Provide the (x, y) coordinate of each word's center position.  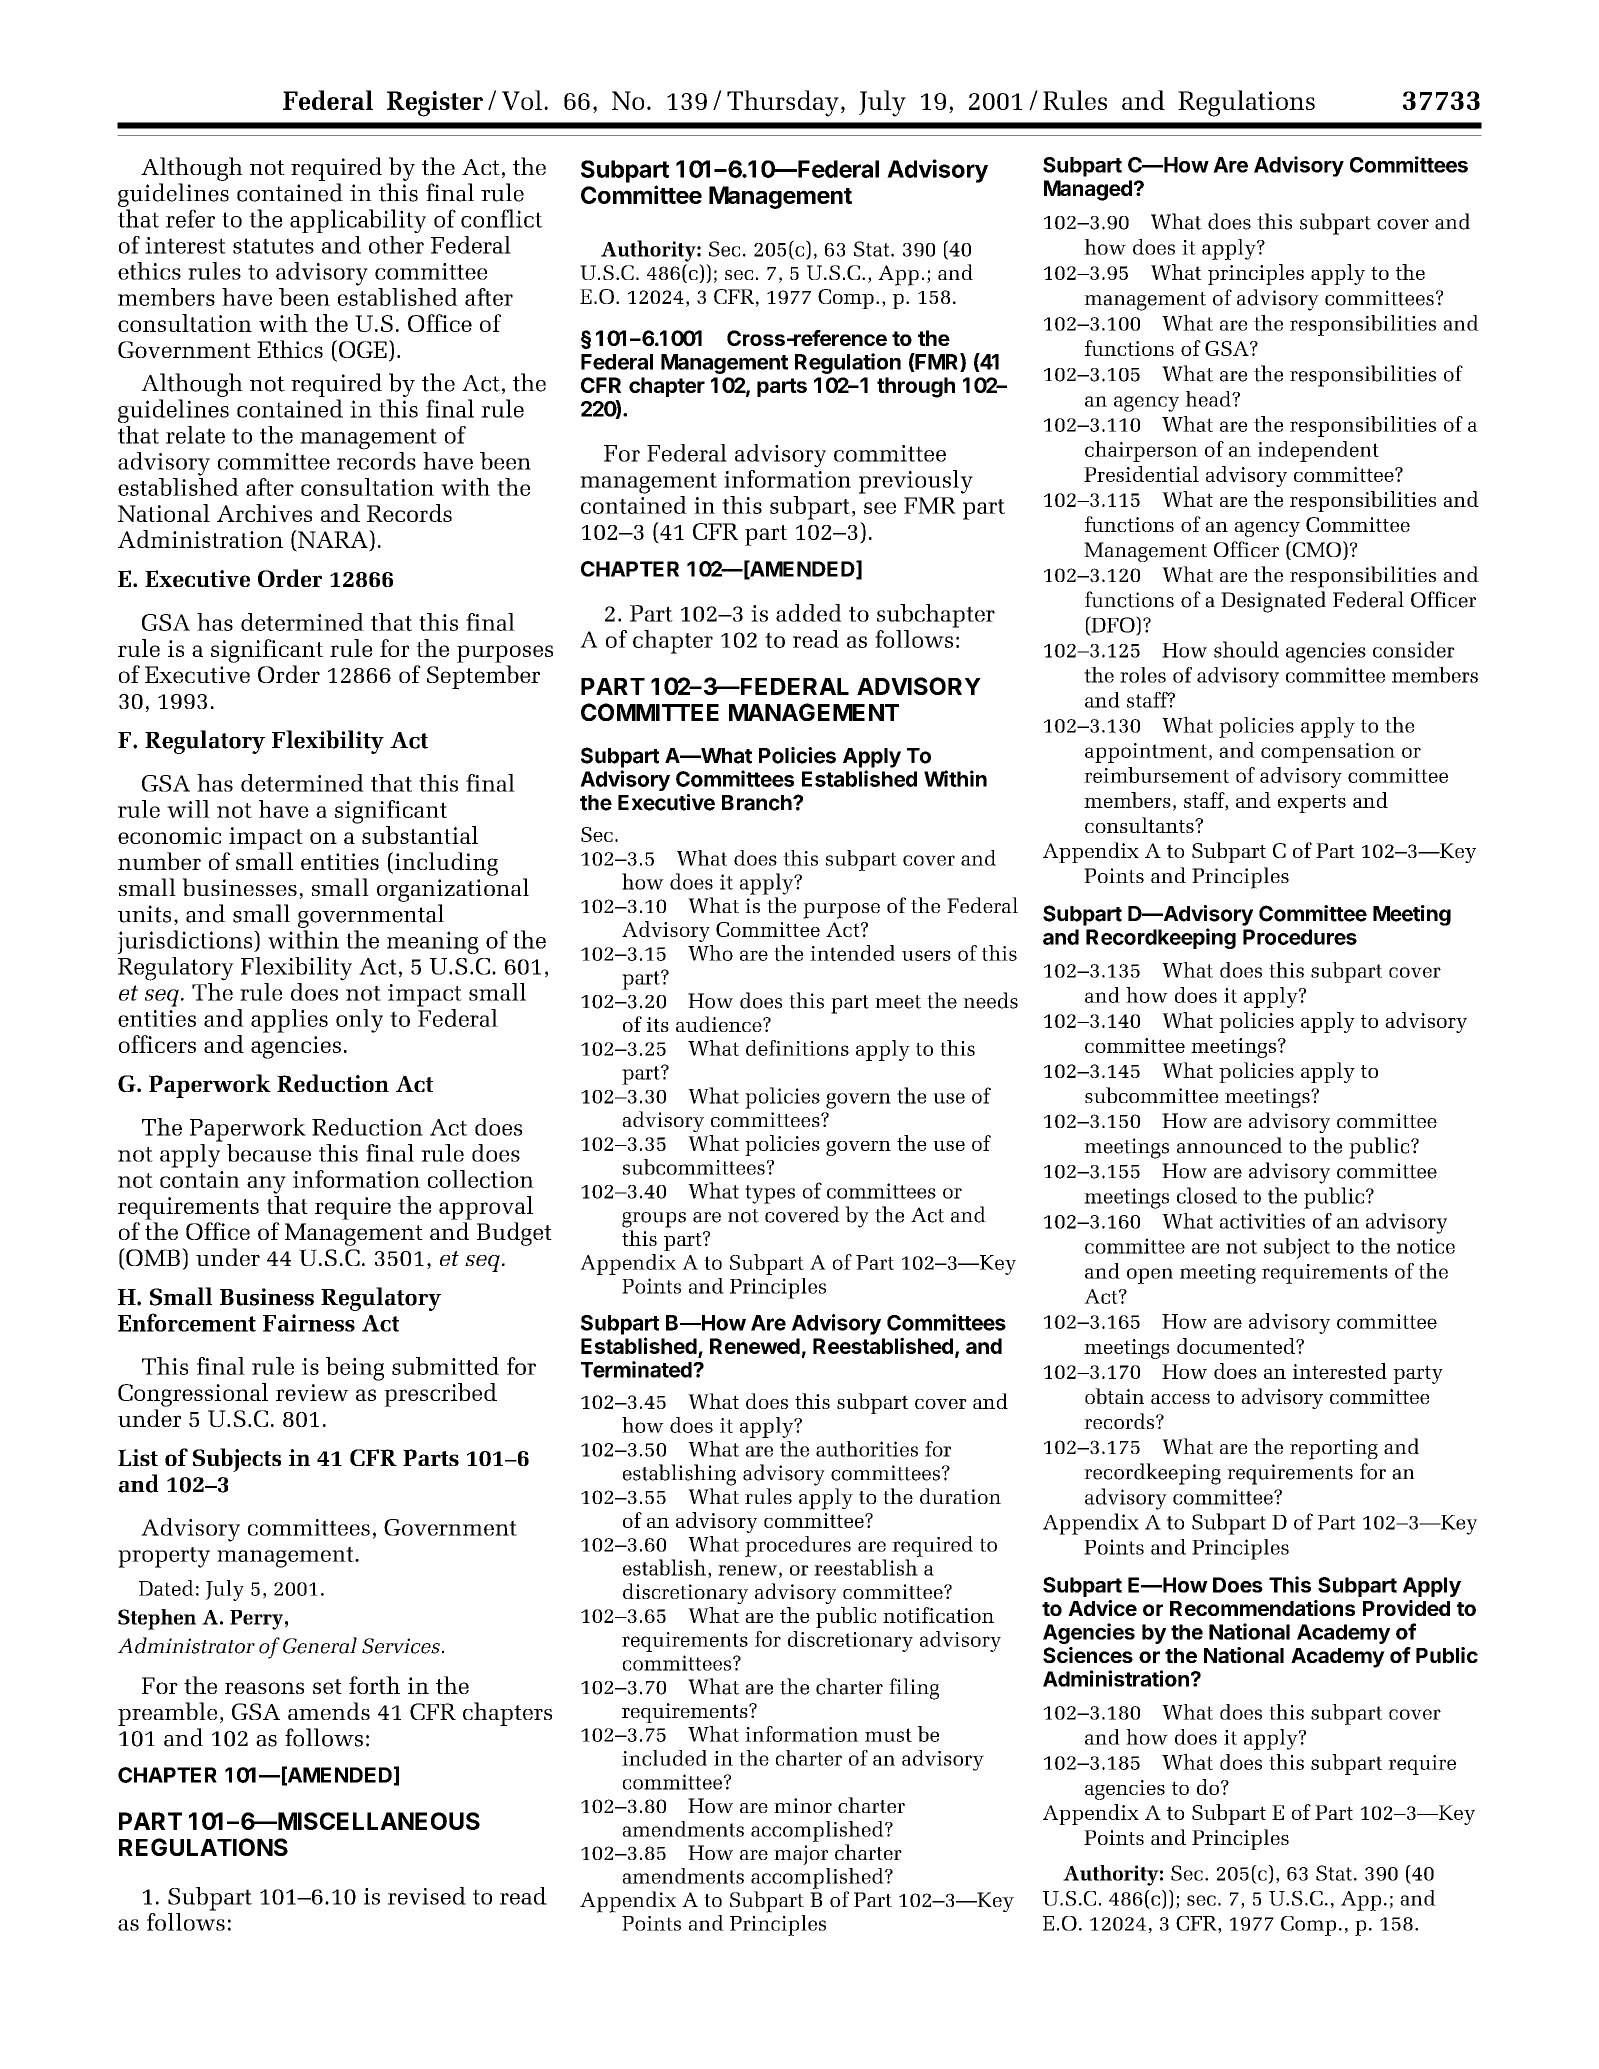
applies (289, 1021)
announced (1229, 1145)
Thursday (783, 103)
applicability (358, 221)
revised (427, 1896)
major (801, 1855)
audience (720, 1024)
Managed (1088, 190)
